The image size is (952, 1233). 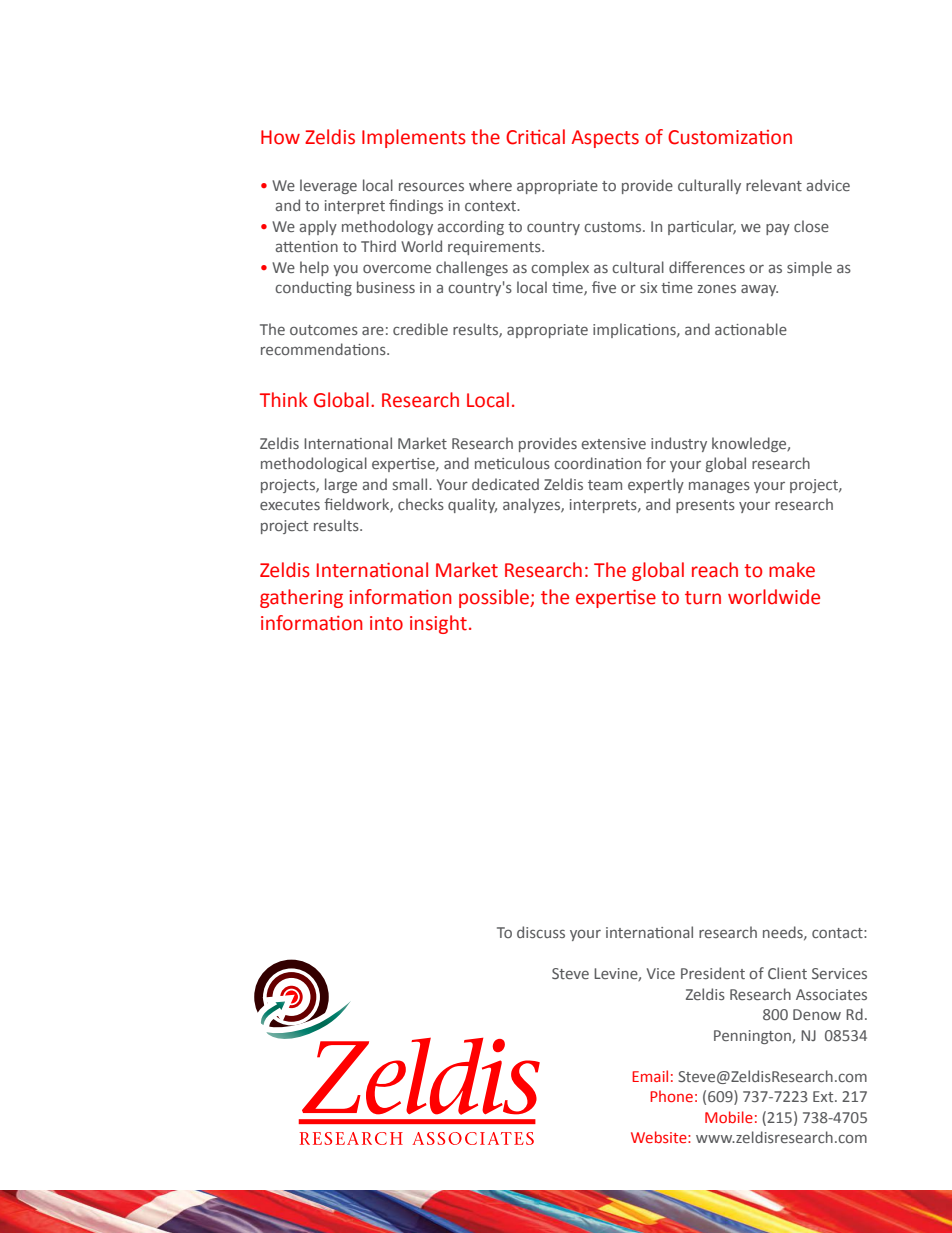 What do you see at coordinates (495, 598) in the screenshot?
I see `possible` at bounding box center [495, 598].
